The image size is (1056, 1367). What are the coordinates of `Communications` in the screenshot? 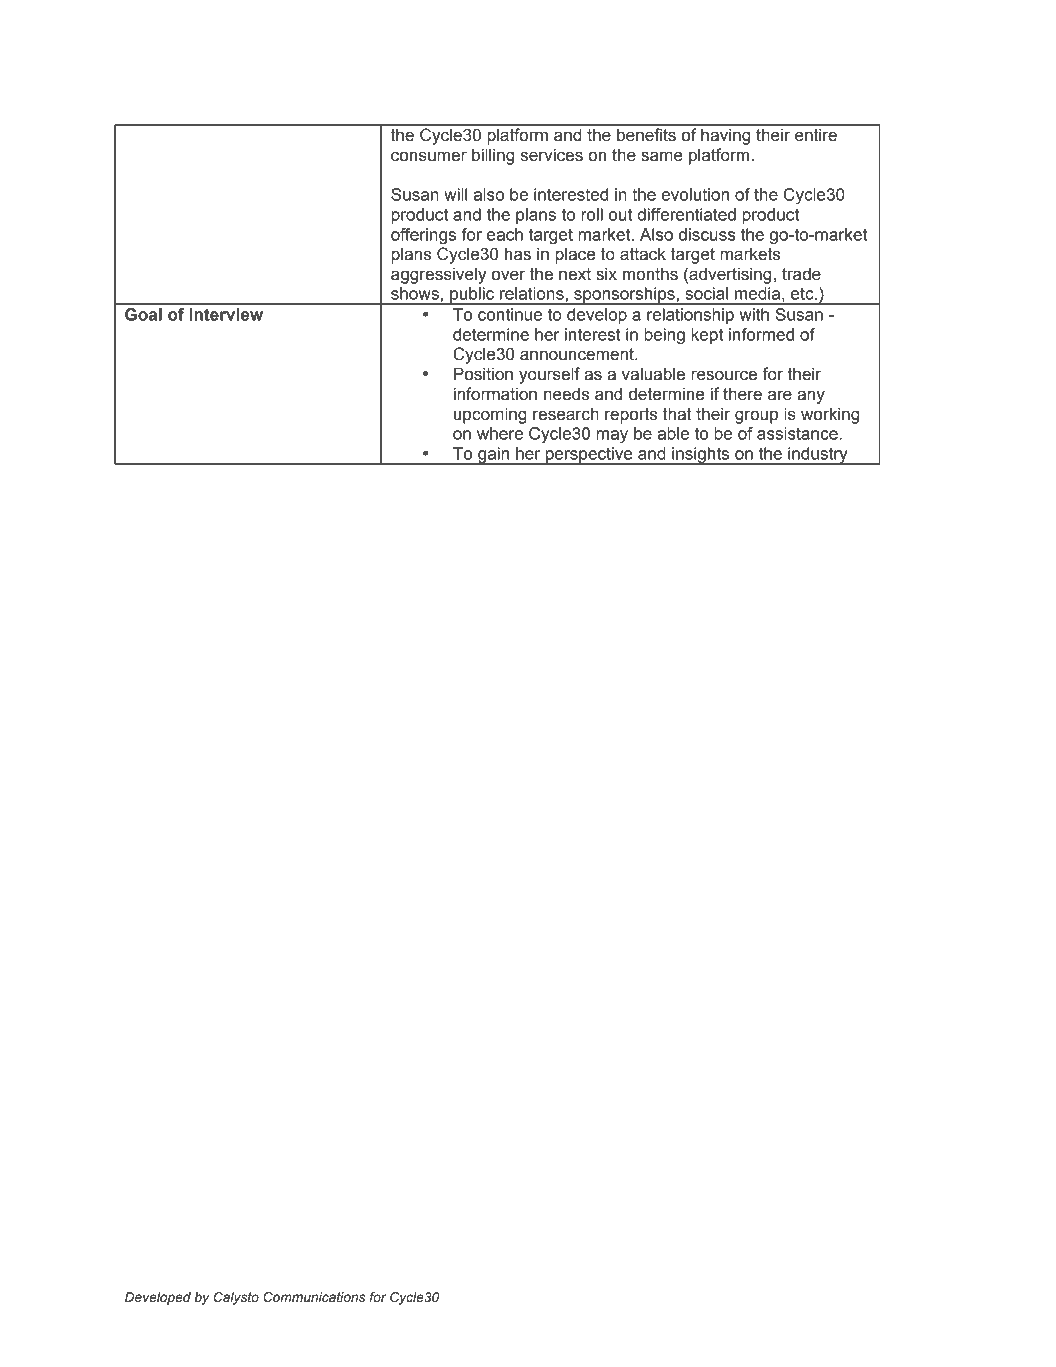 It's located at (314, 1297).
